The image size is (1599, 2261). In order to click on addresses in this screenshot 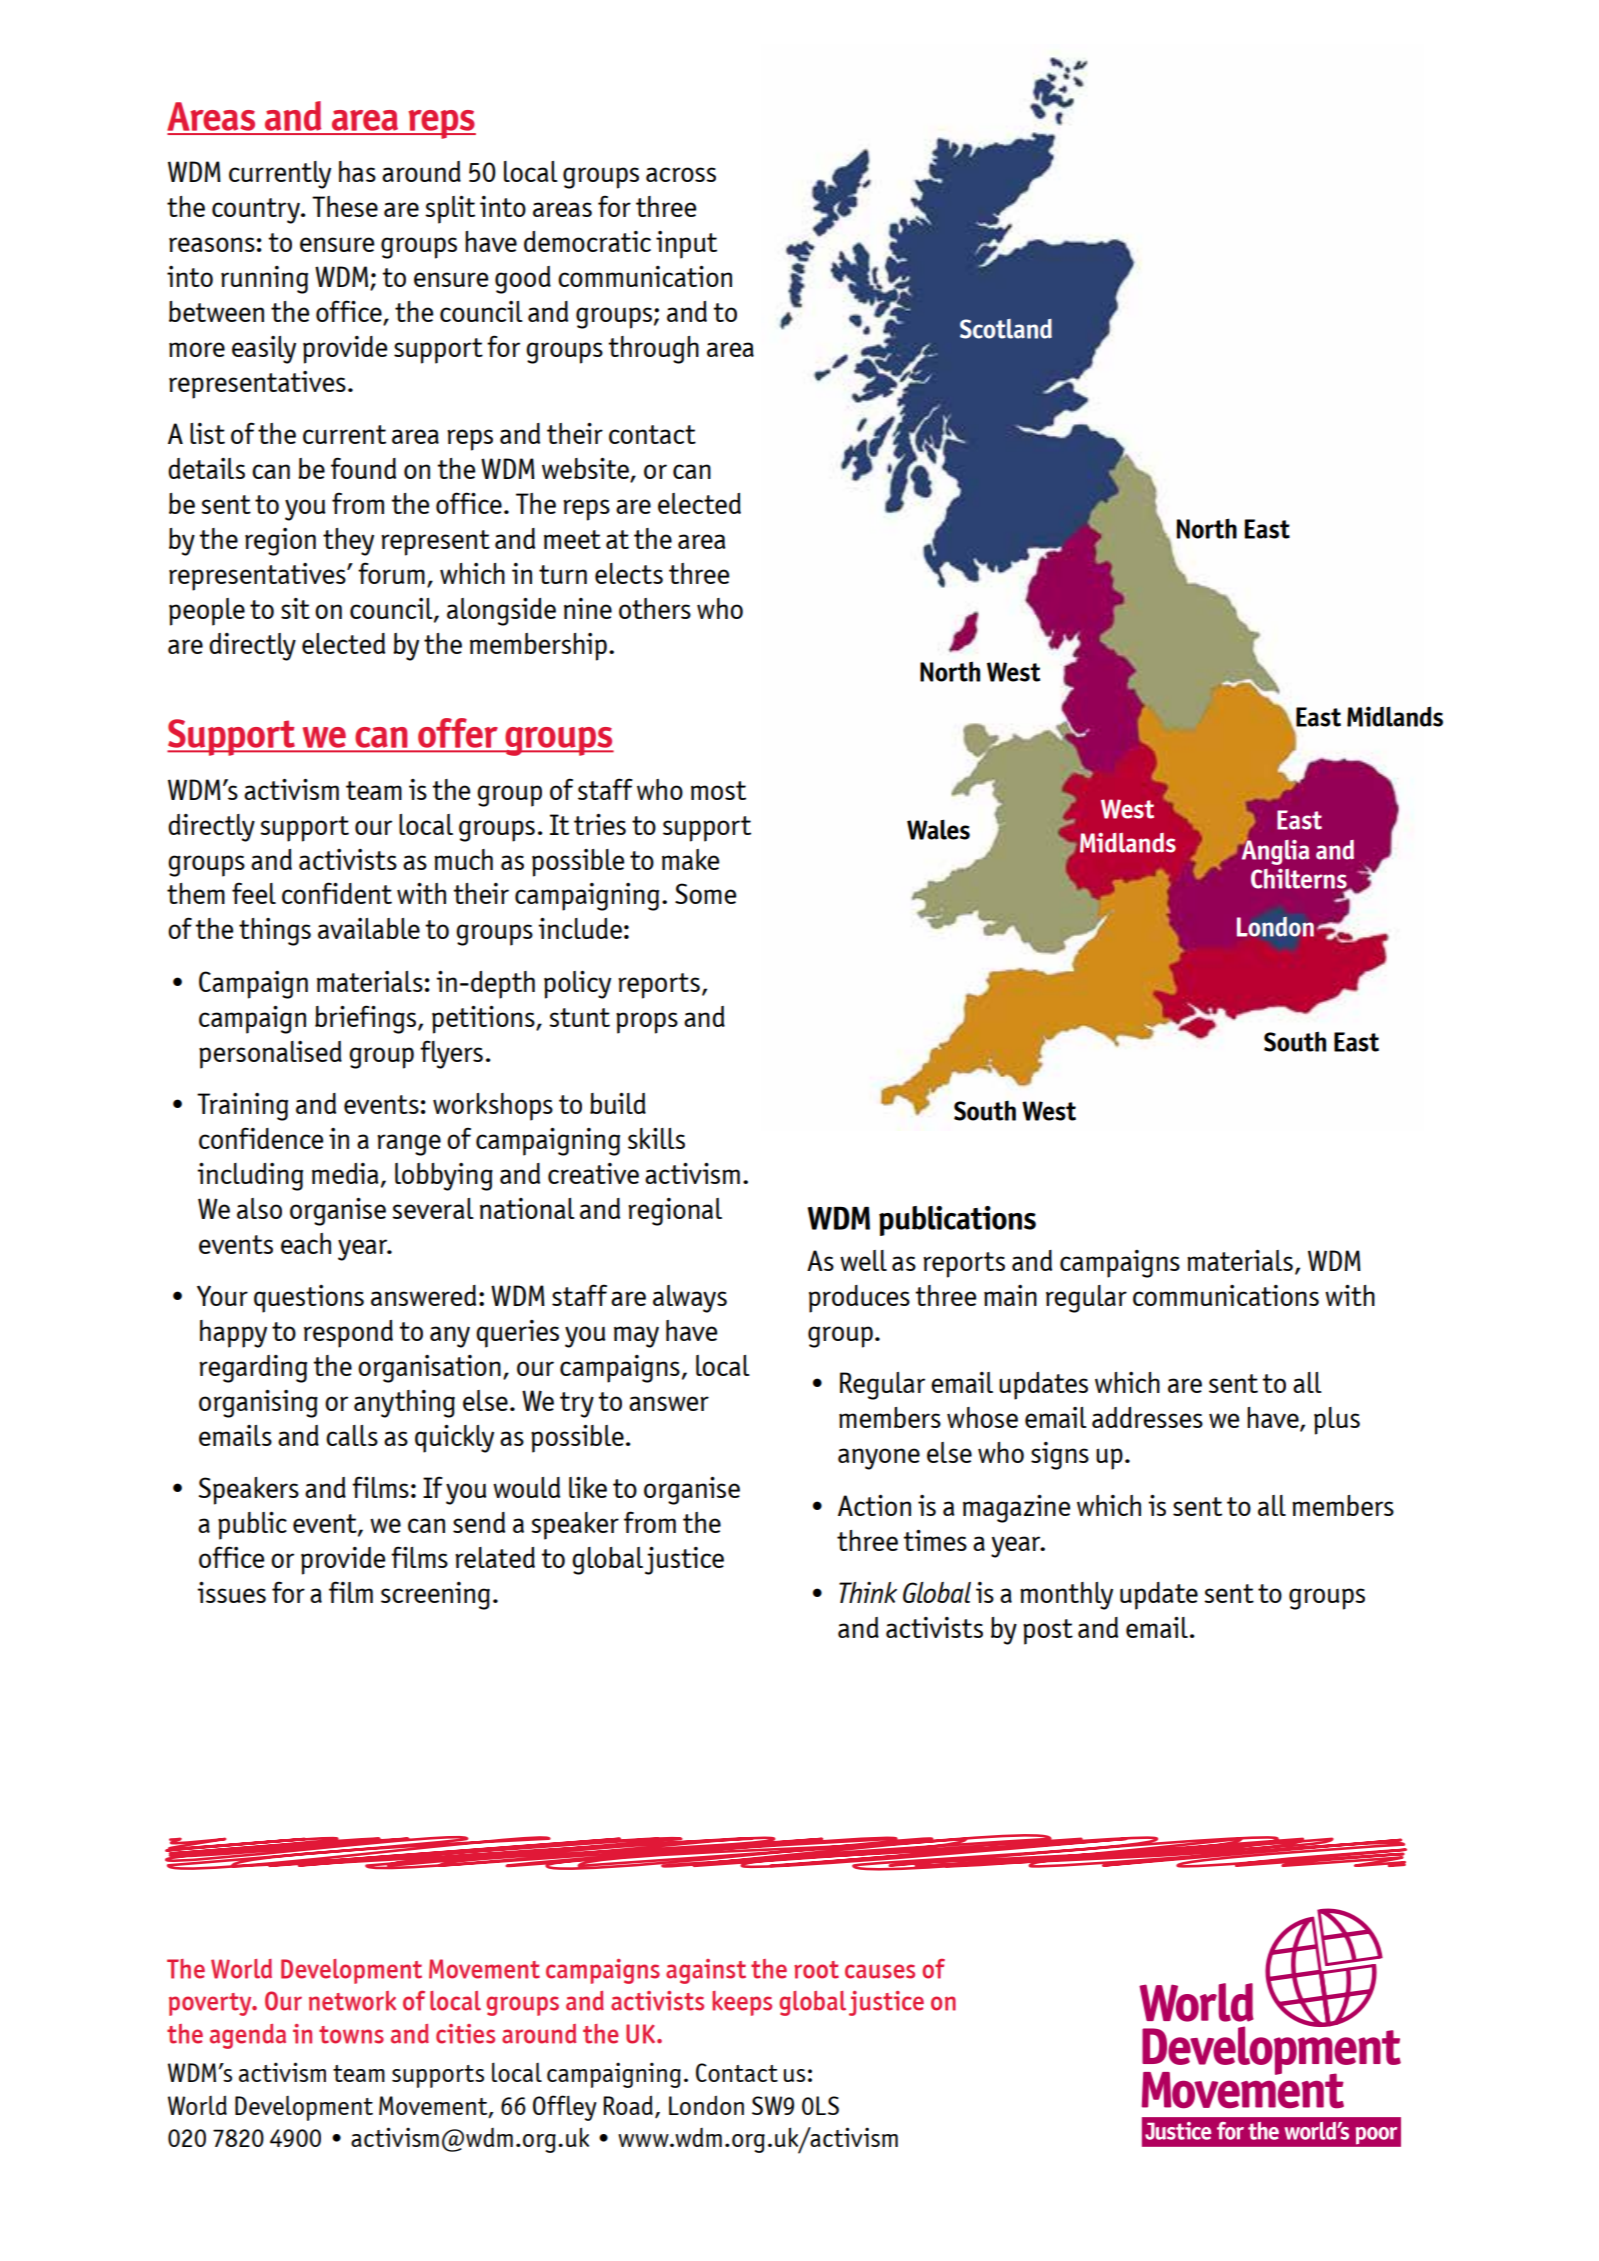, I will do `click(1147, 1417)`.
